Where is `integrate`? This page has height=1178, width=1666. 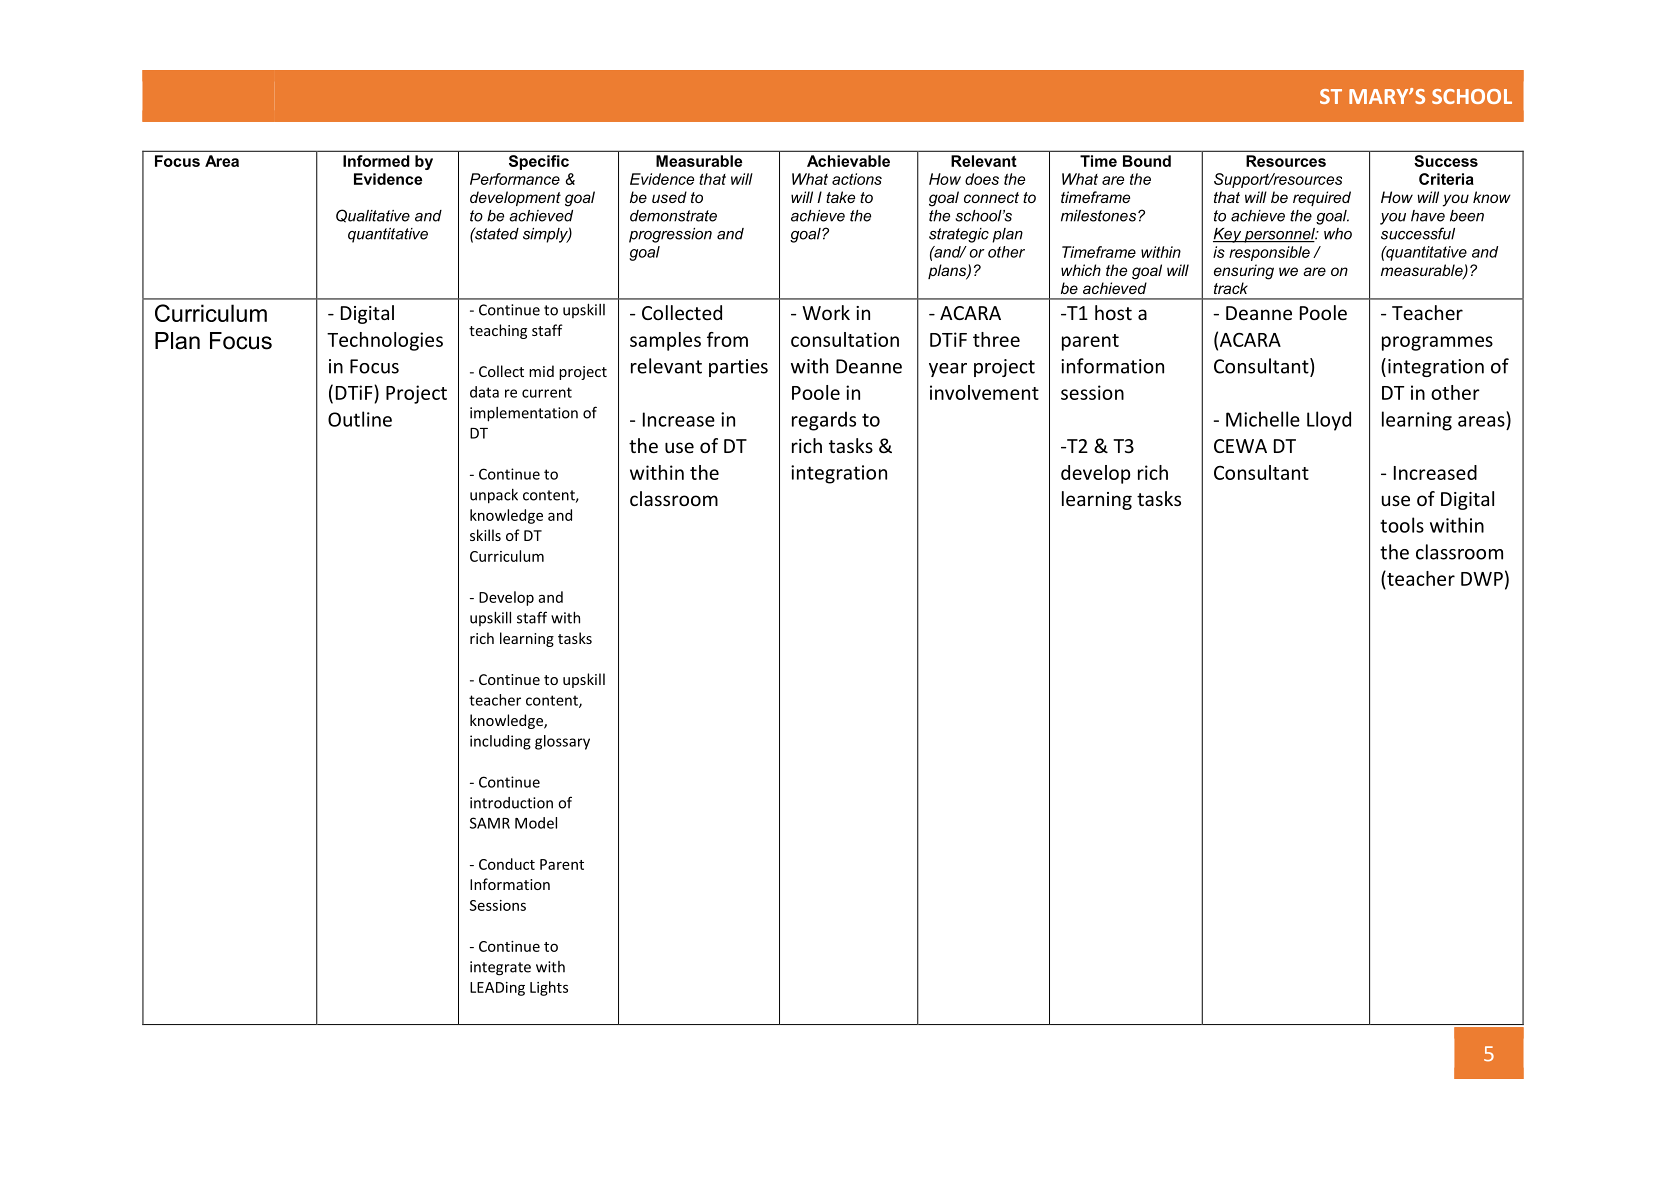
integrate is located at coordinates (500, 968).
